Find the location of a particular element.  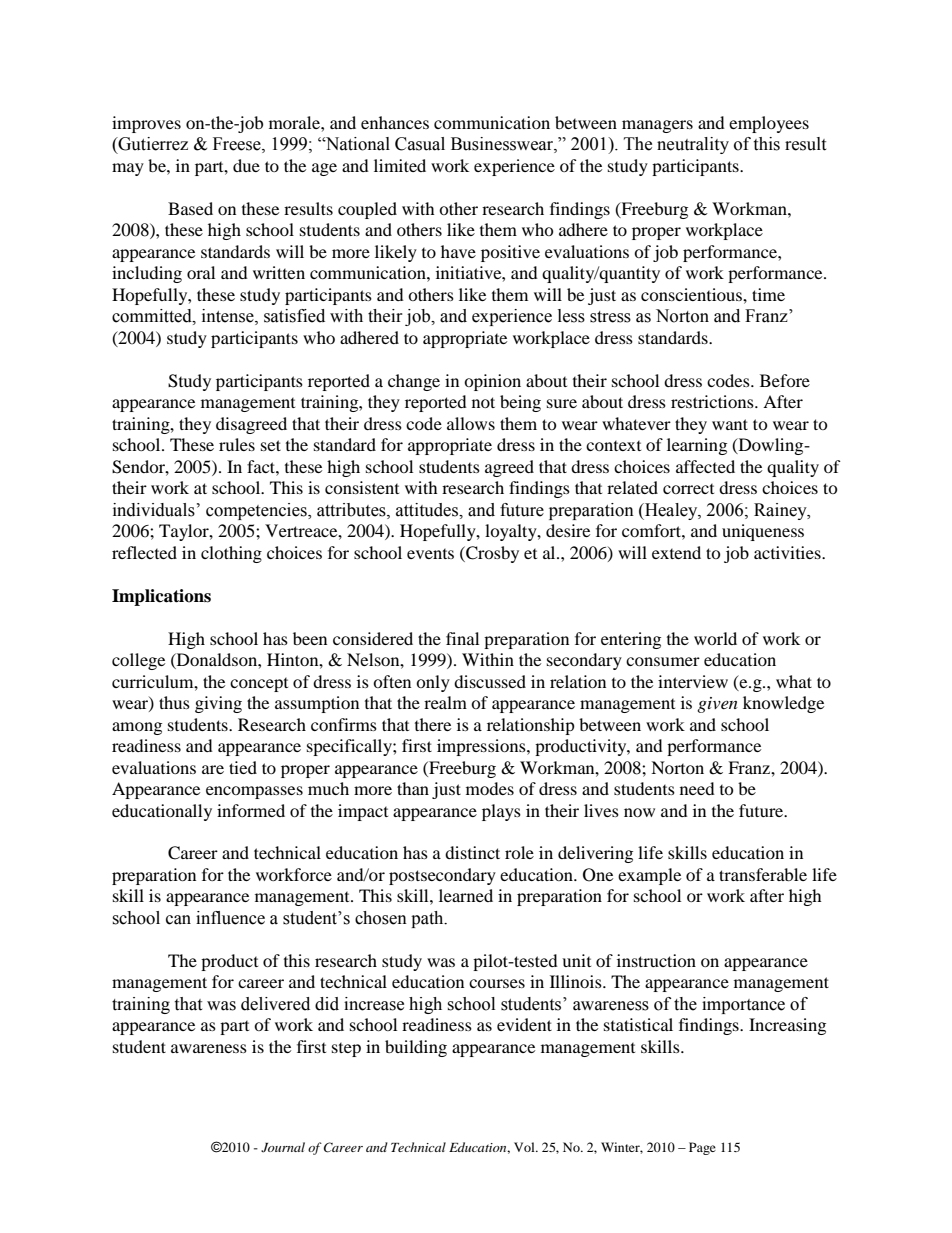

attitudes is located at coordinates (428, 510).
